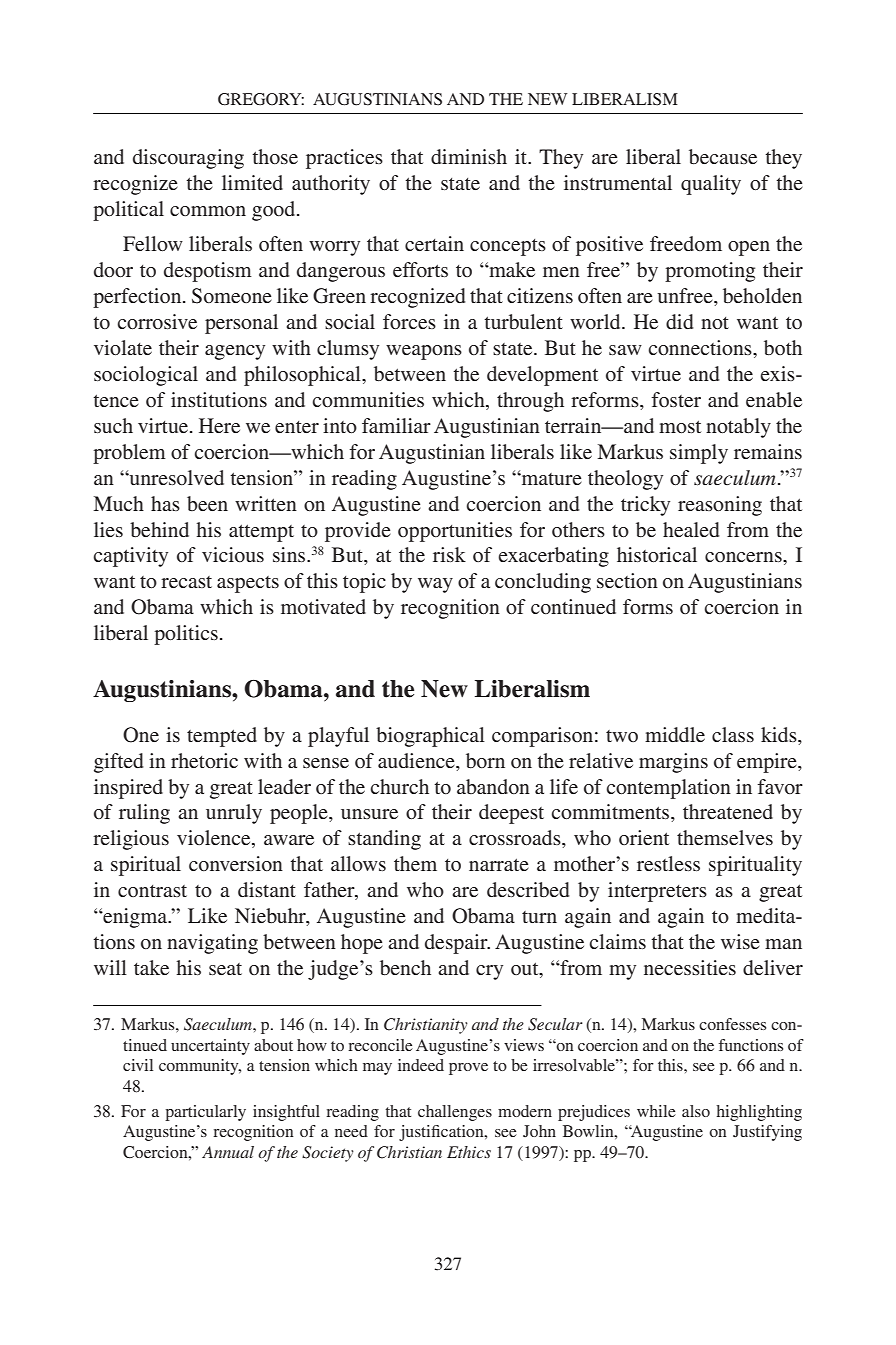 The height and width of the screenshot is (1345, 896). I want to click on way, so click(435, 585).
